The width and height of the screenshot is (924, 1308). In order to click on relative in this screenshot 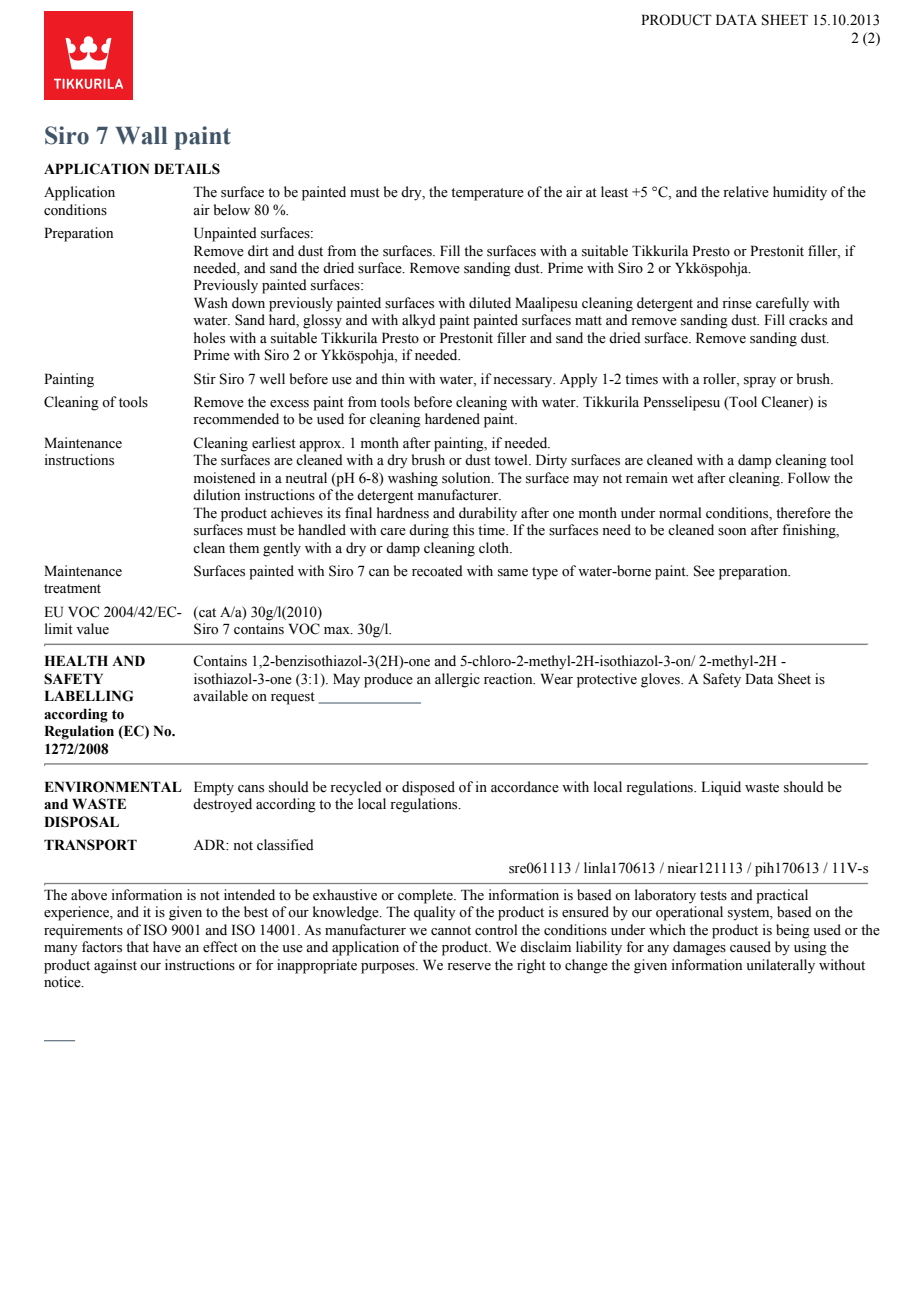, I will do `click(746, 192)`.
